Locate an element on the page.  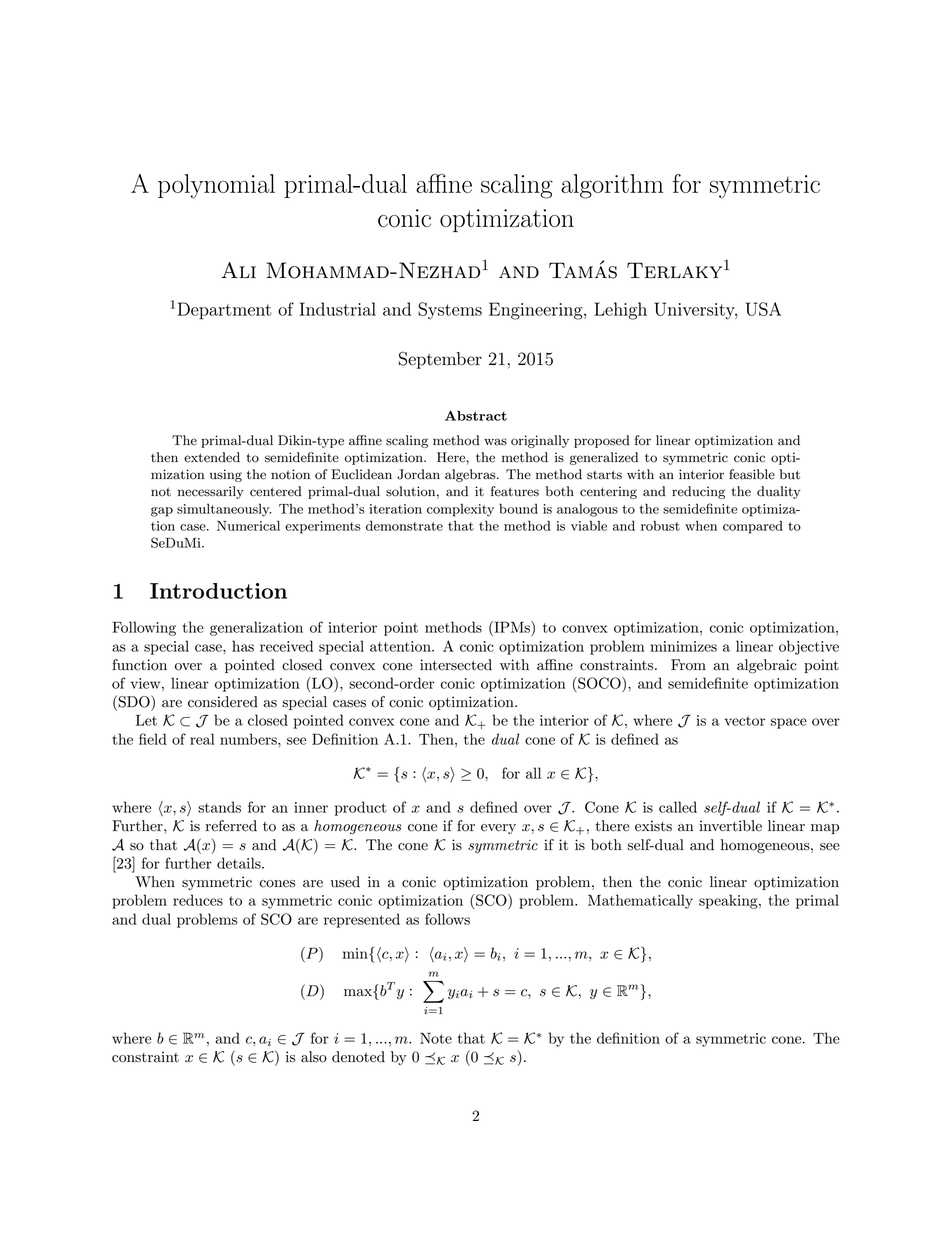
has is located at coordinates (243, 646).
